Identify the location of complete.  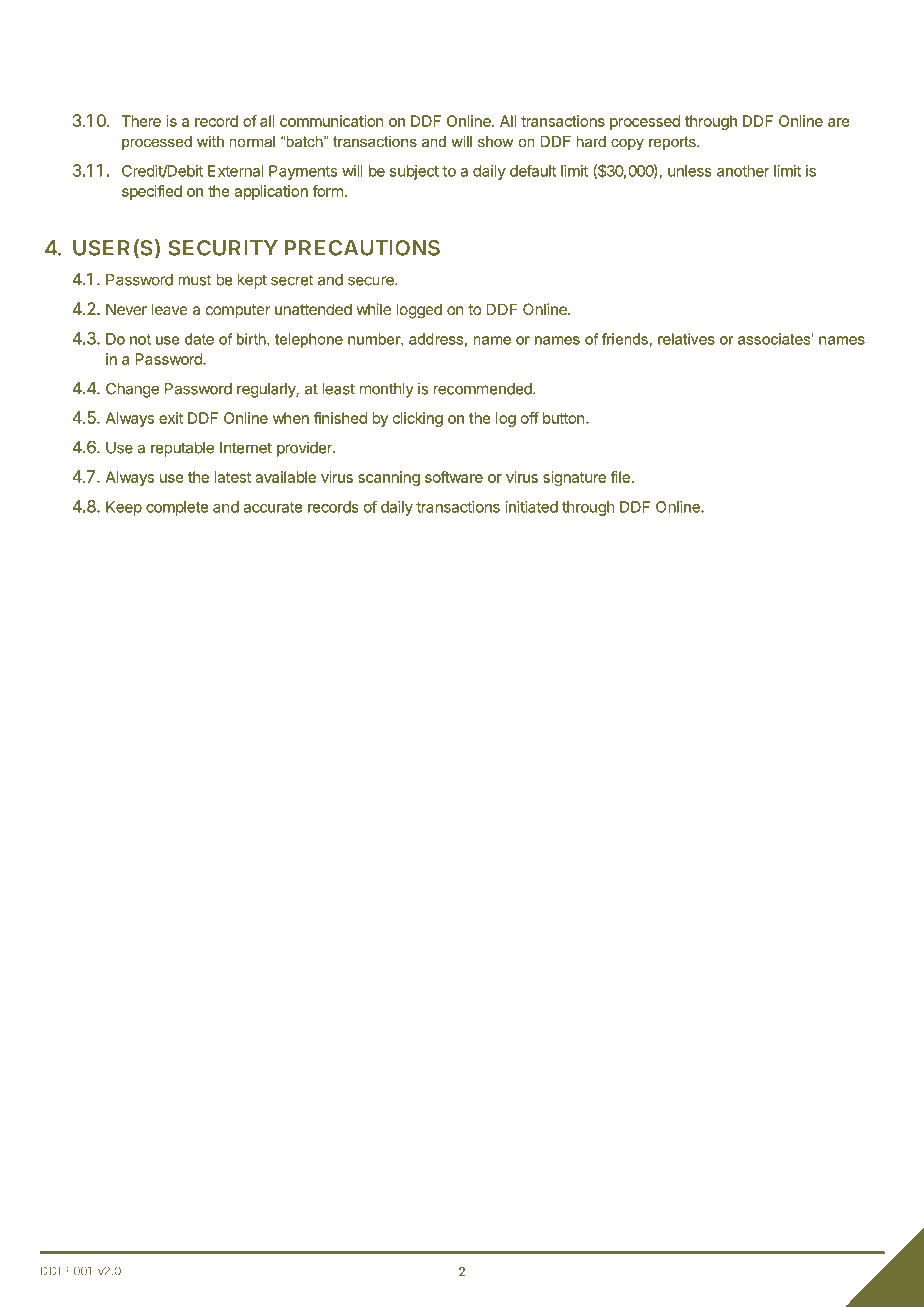
(177, 508).
